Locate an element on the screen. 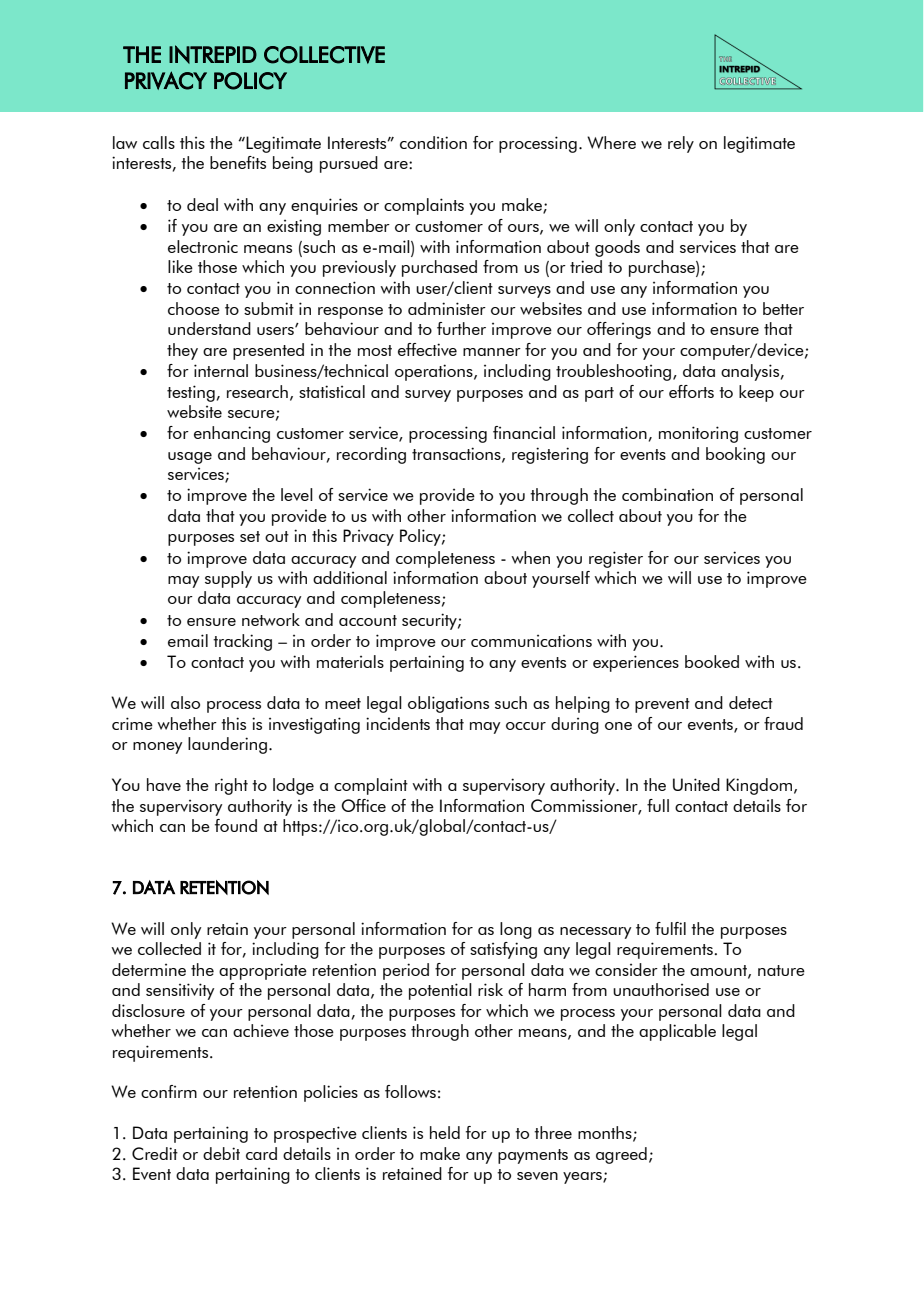 The height and width of the screenshot is (1308, 924). INTREPID is located at coordinates (213, 54).
